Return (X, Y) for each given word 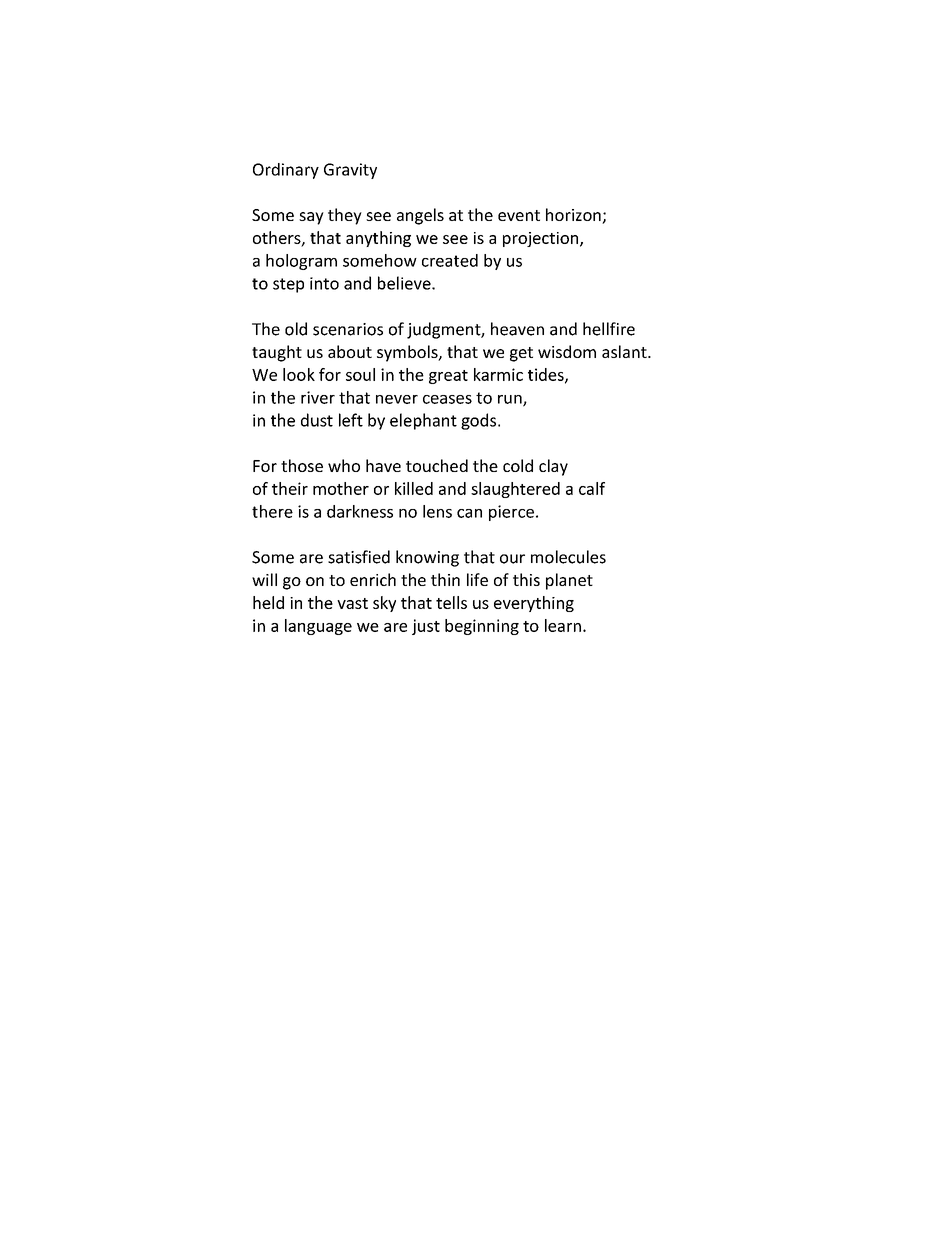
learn (563, 625)
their (290, 488)
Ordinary (286, 171)
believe (405, 283)
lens (437, 511)
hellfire (609, 329)
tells (451, 602)
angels (420, 216)
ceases (447, 399)
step (288, 285)
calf (592, 488)
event (519, 215)
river (318, 397)
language (318, 627)
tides (547, 375)
